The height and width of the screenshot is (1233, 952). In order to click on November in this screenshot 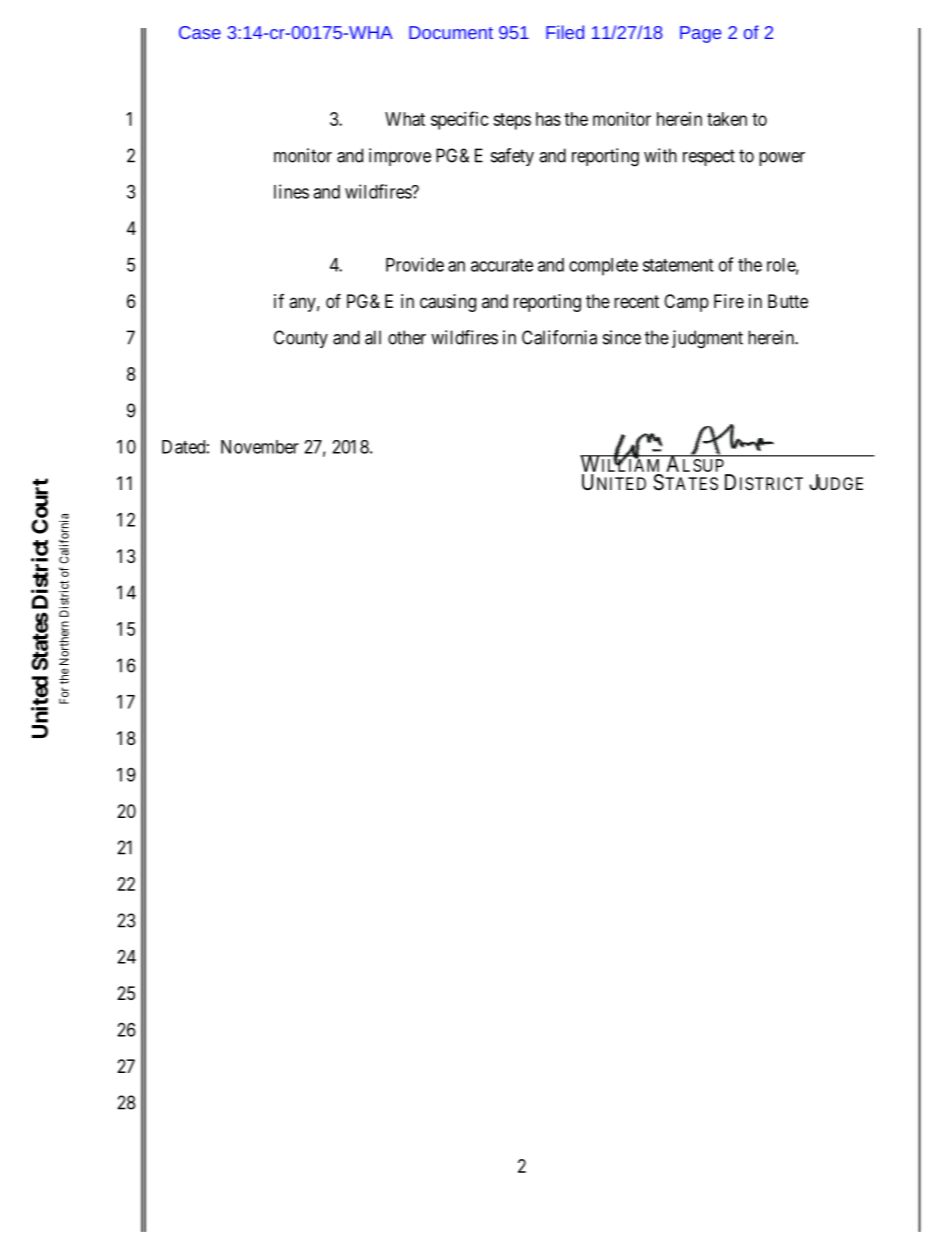, I will do `click(260, 447)`.
